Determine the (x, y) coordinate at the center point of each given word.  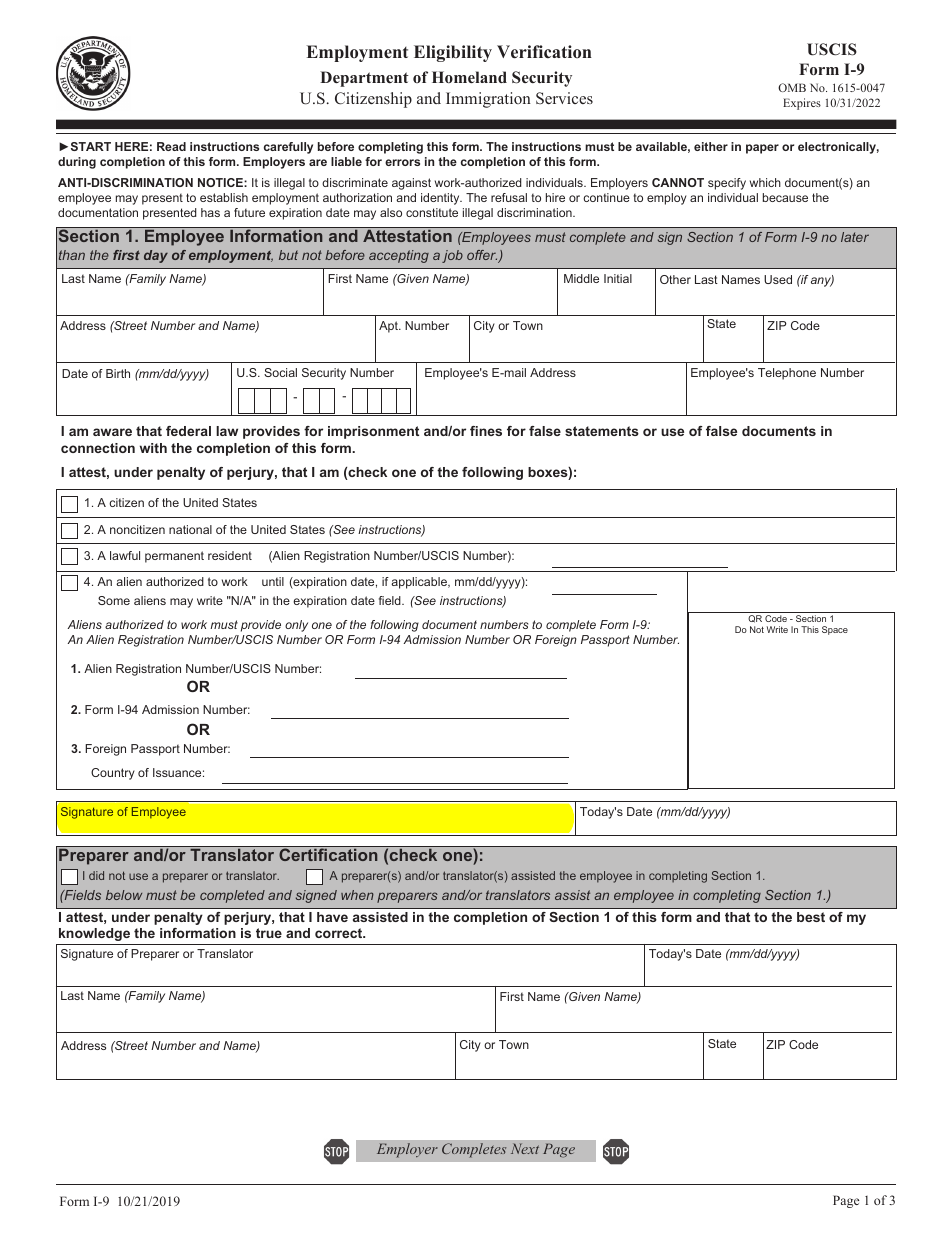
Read (171, 146)
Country (113, 774)
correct (340, 933)
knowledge (94, 934)
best (811, 917)
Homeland (469, 77)
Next (525, 1148)
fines (486, 431)
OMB (792, 87)
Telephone (787, 374)
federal (188, 431)
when (357, 895)
